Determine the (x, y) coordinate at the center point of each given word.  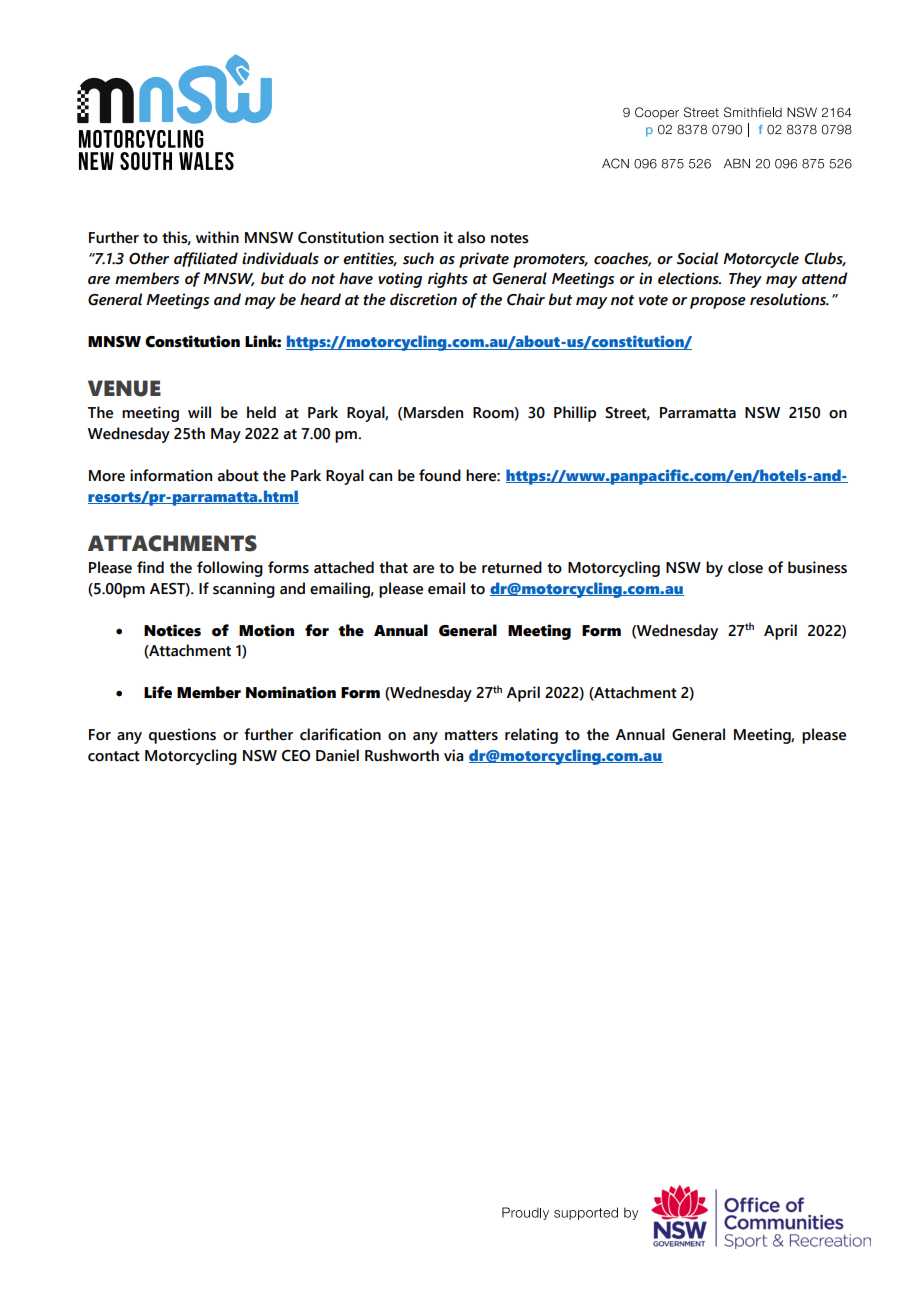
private (484, 260)
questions (182, 736)
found (440, 475)
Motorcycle (761, 260)
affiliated (206, 259)
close (745, 567)
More (107, 476)
